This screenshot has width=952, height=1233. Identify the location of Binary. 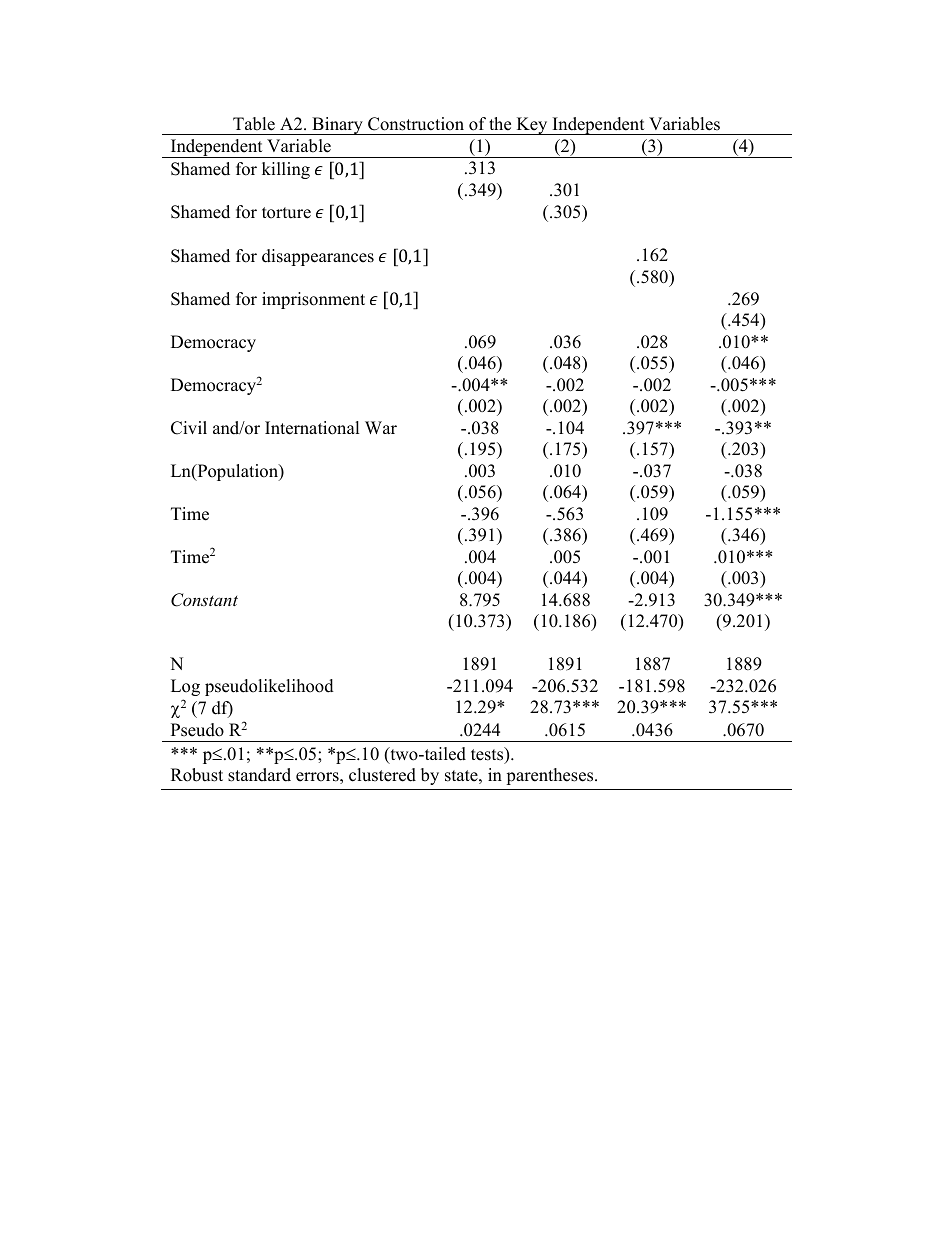
(337, 126).
